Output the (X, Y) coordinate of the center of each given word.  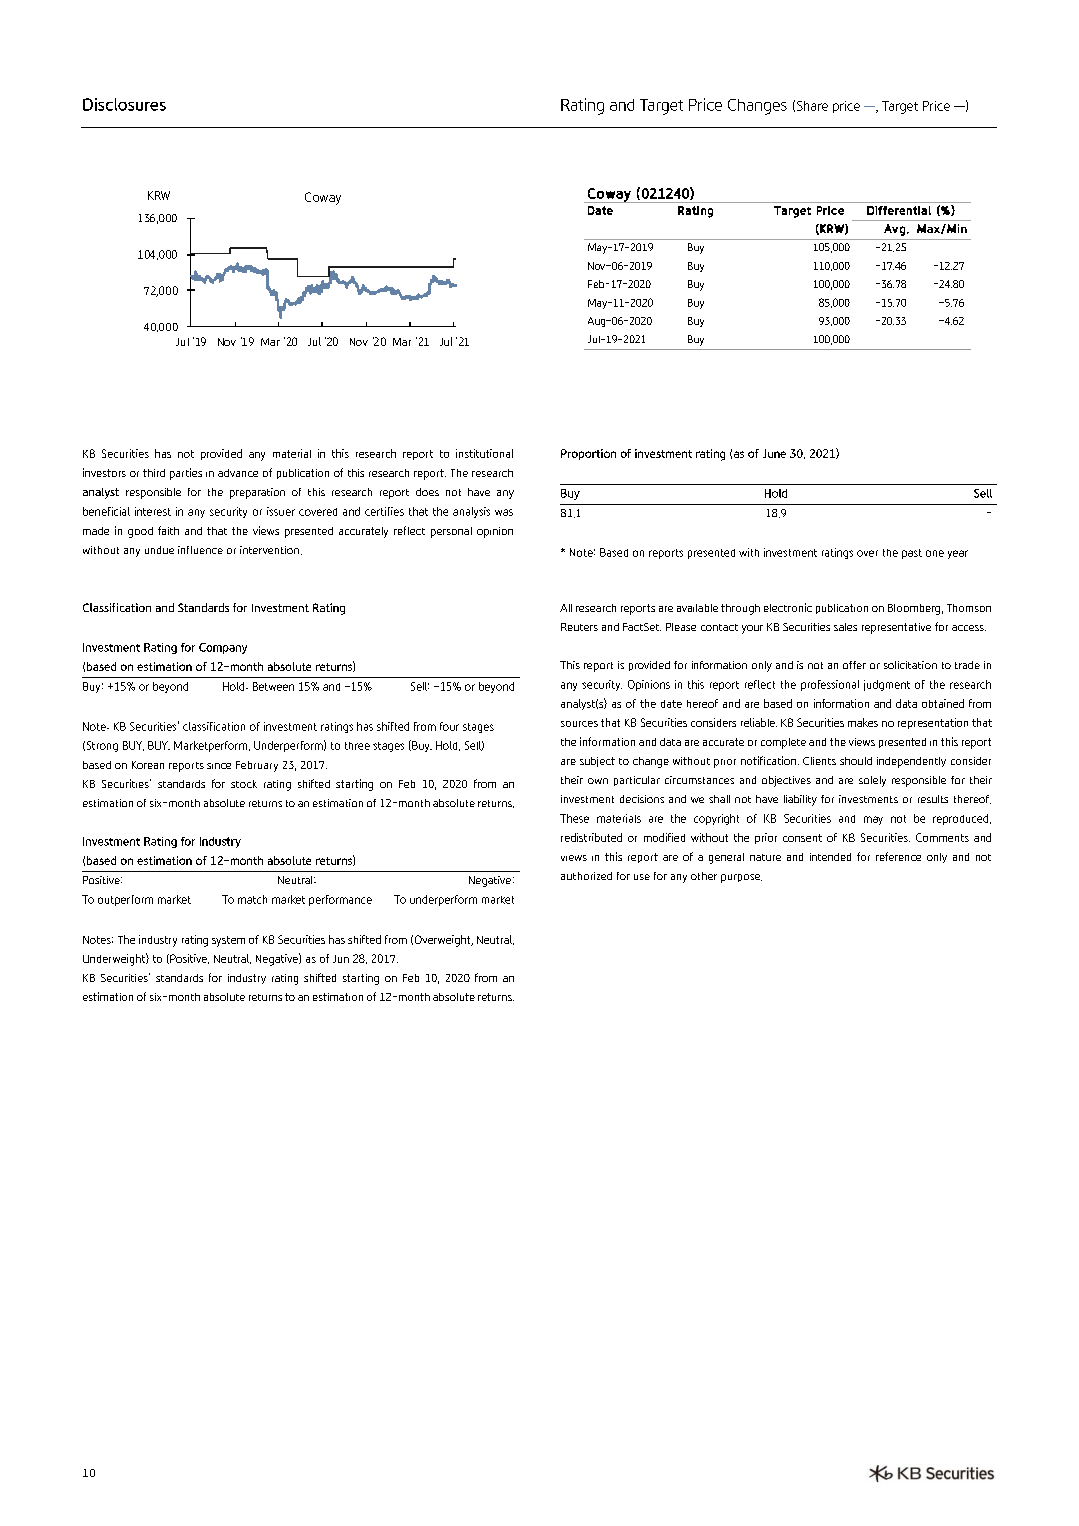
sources (579, 724)
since (219, 766)
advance (238, 473)
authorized (586, 876)
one (935, 553)
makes (863, 722)
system (228, 941)
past (912, 554)
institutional (484, 453)
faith (168, 530)
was (504, 512)
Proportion (588, 454)
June (774, 453)
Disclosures (124, 104)
